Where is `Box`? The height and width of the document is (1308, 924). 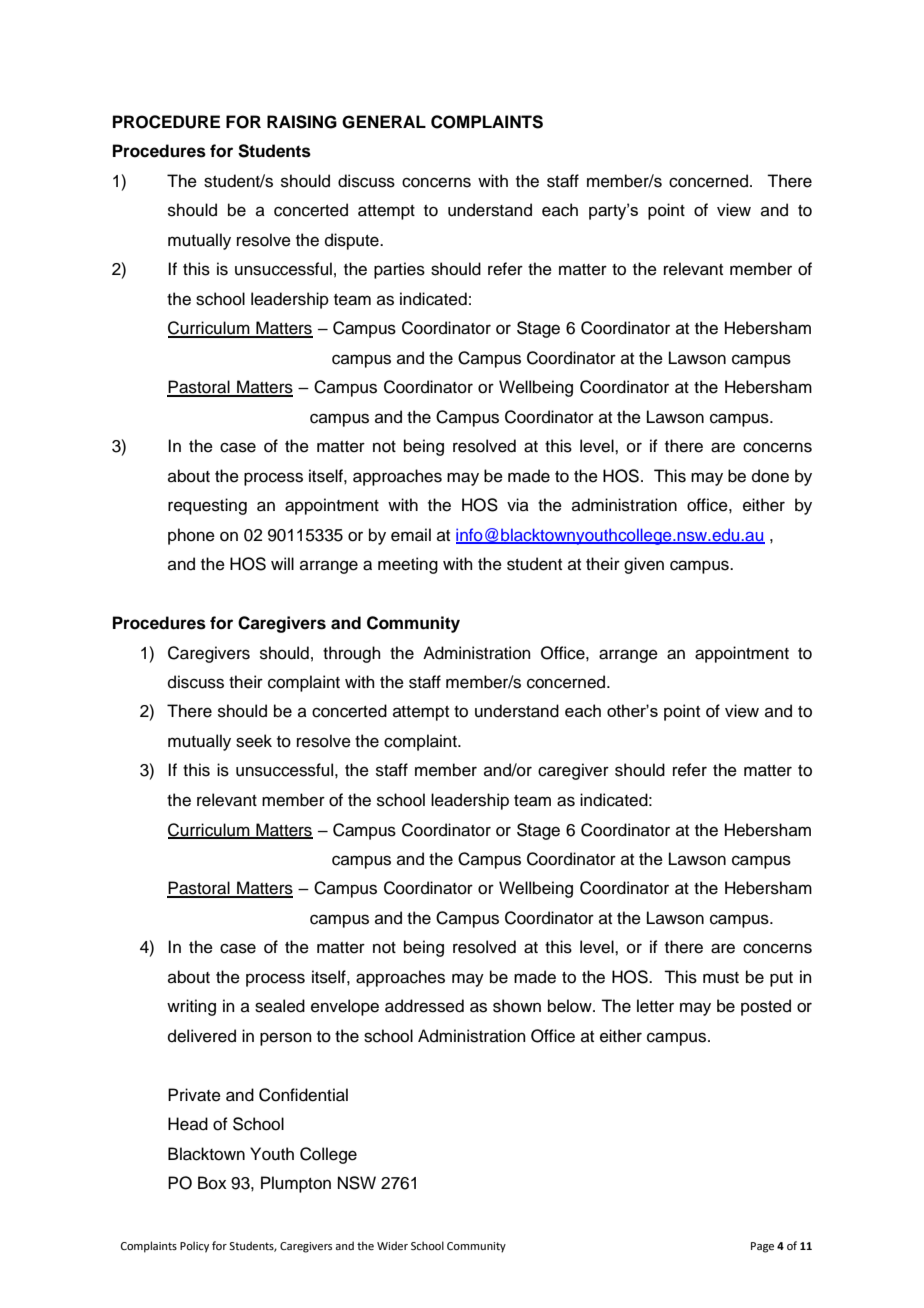
Box is located at coordinates (212, 1183).
